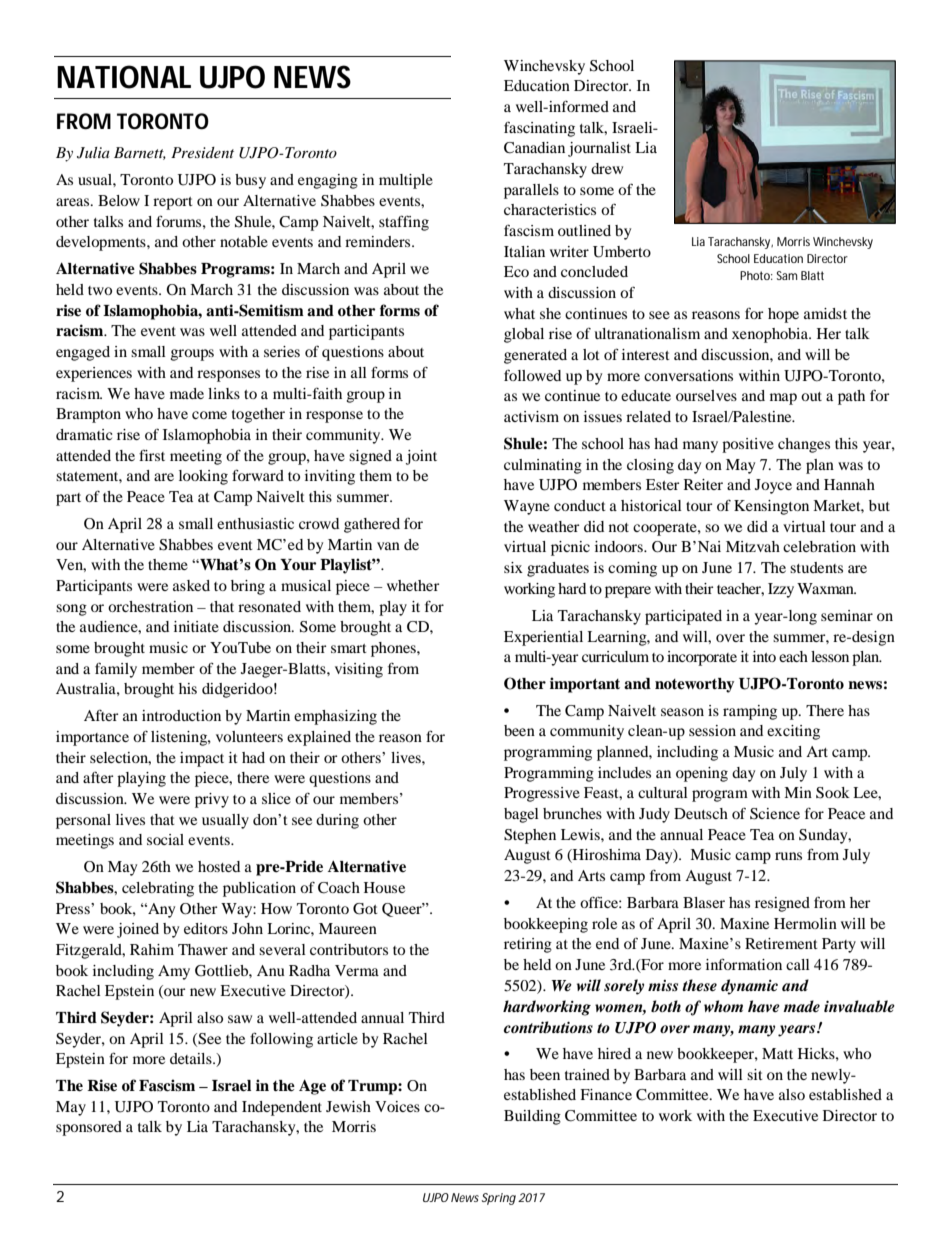 This image has width=952, height=1233. I want to click on drew, so click(607, 168).
